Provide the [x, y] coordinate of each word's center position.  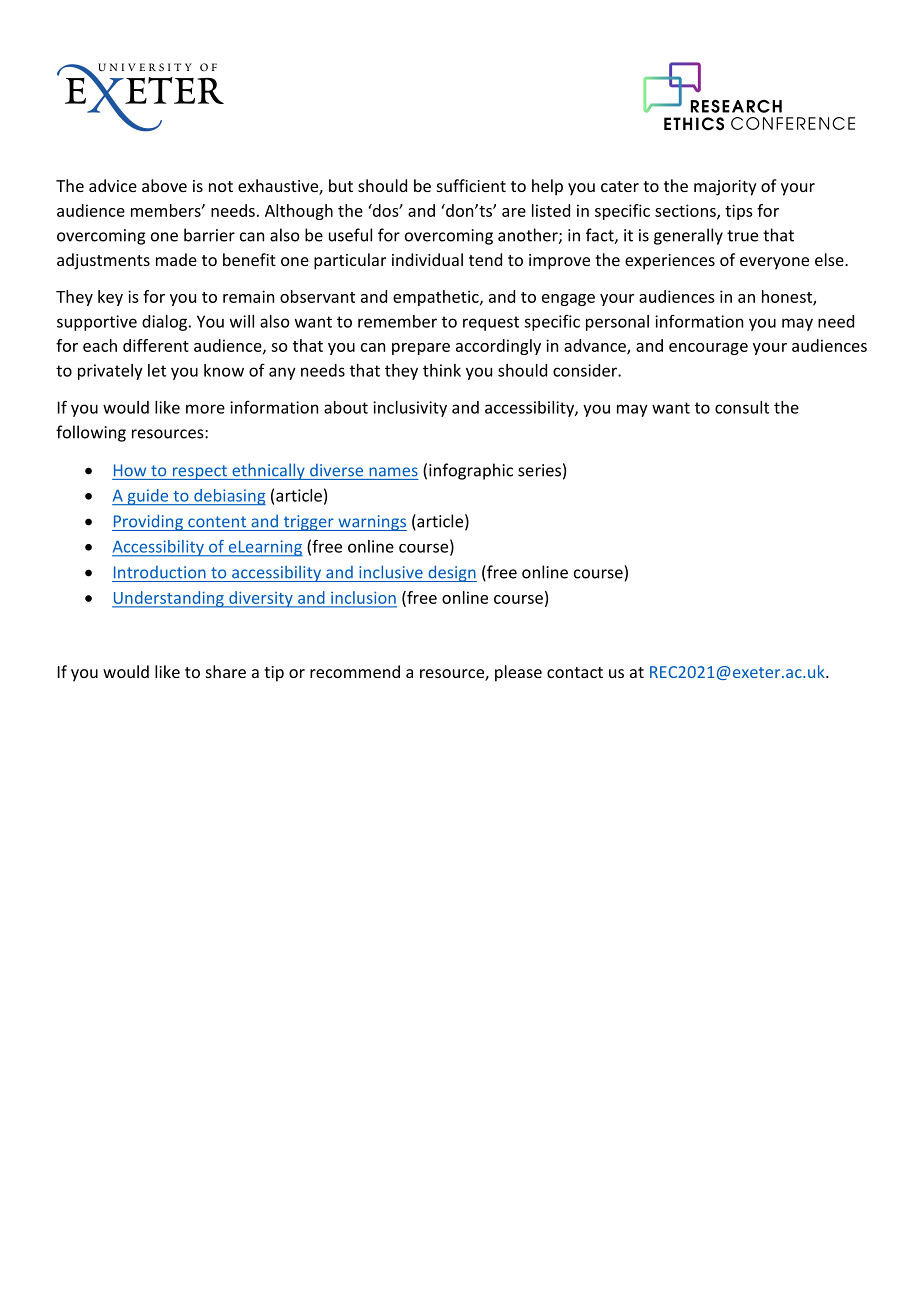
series [539, 470]
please [518, 673]
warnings [371, 523]
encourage [708, 349]
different [156, 345]
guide [148, 497]
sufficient [471, 185]
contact [575, 672]
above [164, 185]
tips [739, 212]
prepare [421, 349]
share [226, 671]
